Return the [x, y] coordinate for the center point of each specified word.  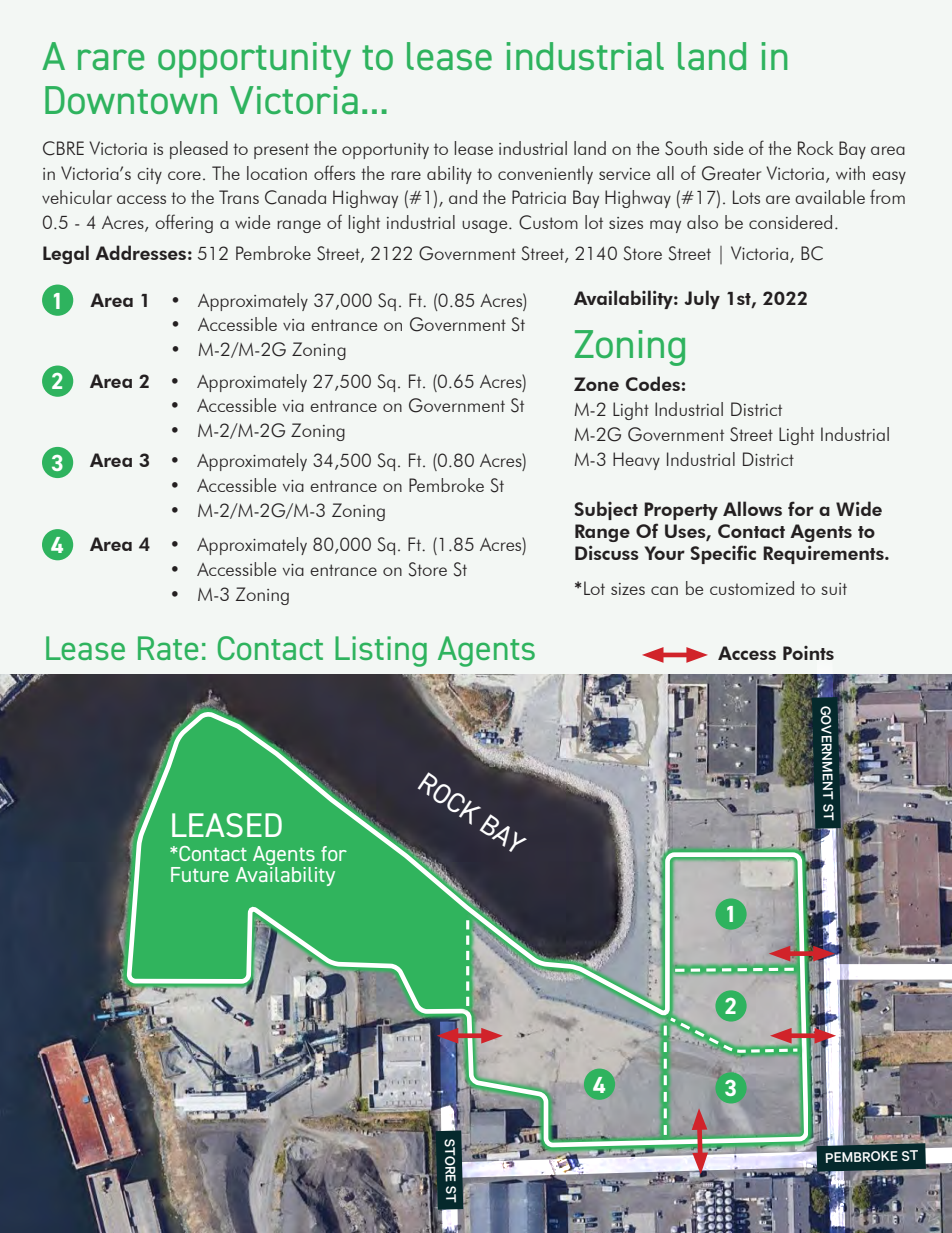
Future [200, 874]
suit [834, 589]
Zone [596, 384]
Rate [168, 648]
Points [808, 653]
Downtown [131, 100]
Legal [66, 254]
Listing [381, 651]
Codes [653, 383]
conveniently [545, 175]
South [686, 148]
